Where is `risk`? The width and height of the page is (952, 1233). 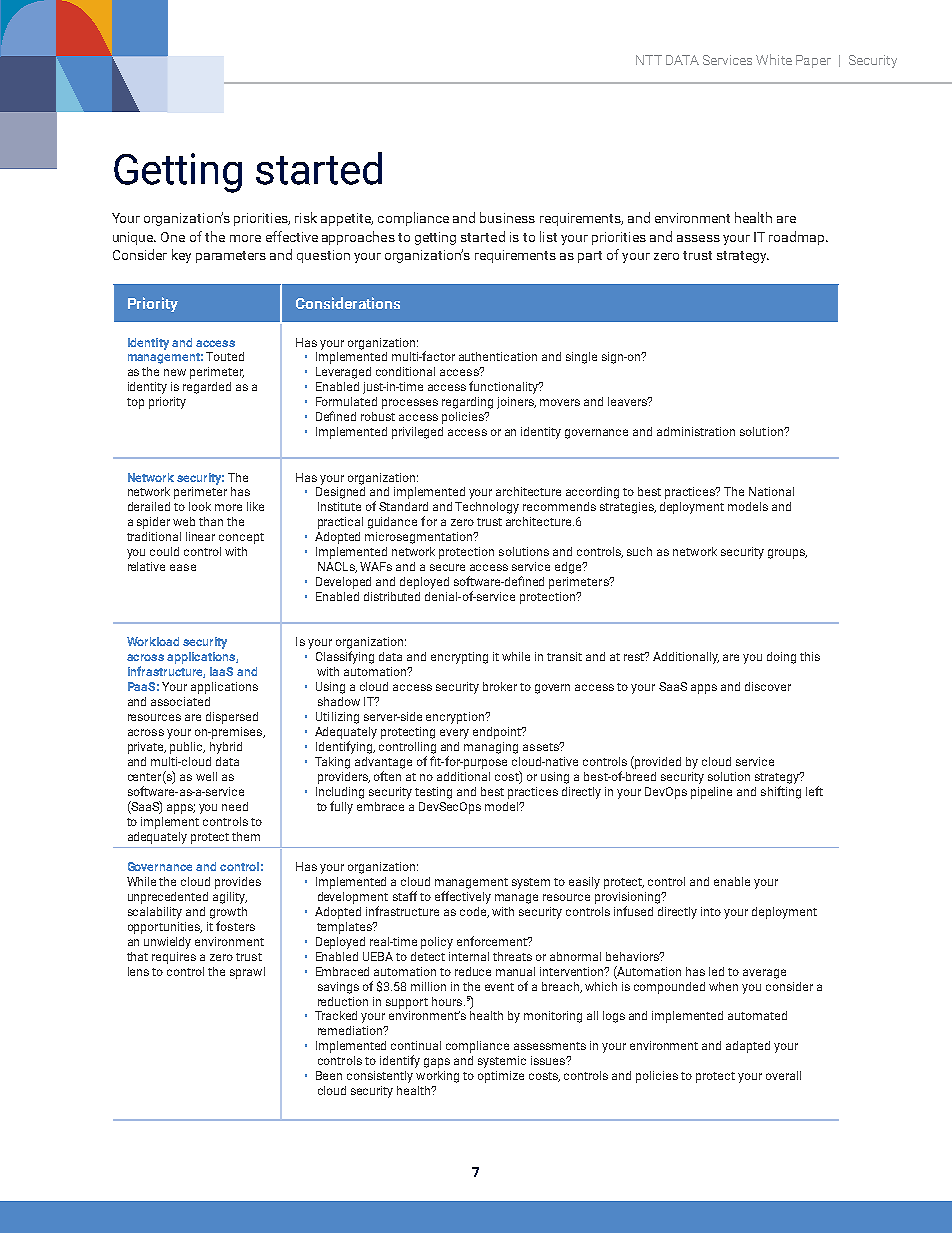
risk is located at coordinates (306, 217).
